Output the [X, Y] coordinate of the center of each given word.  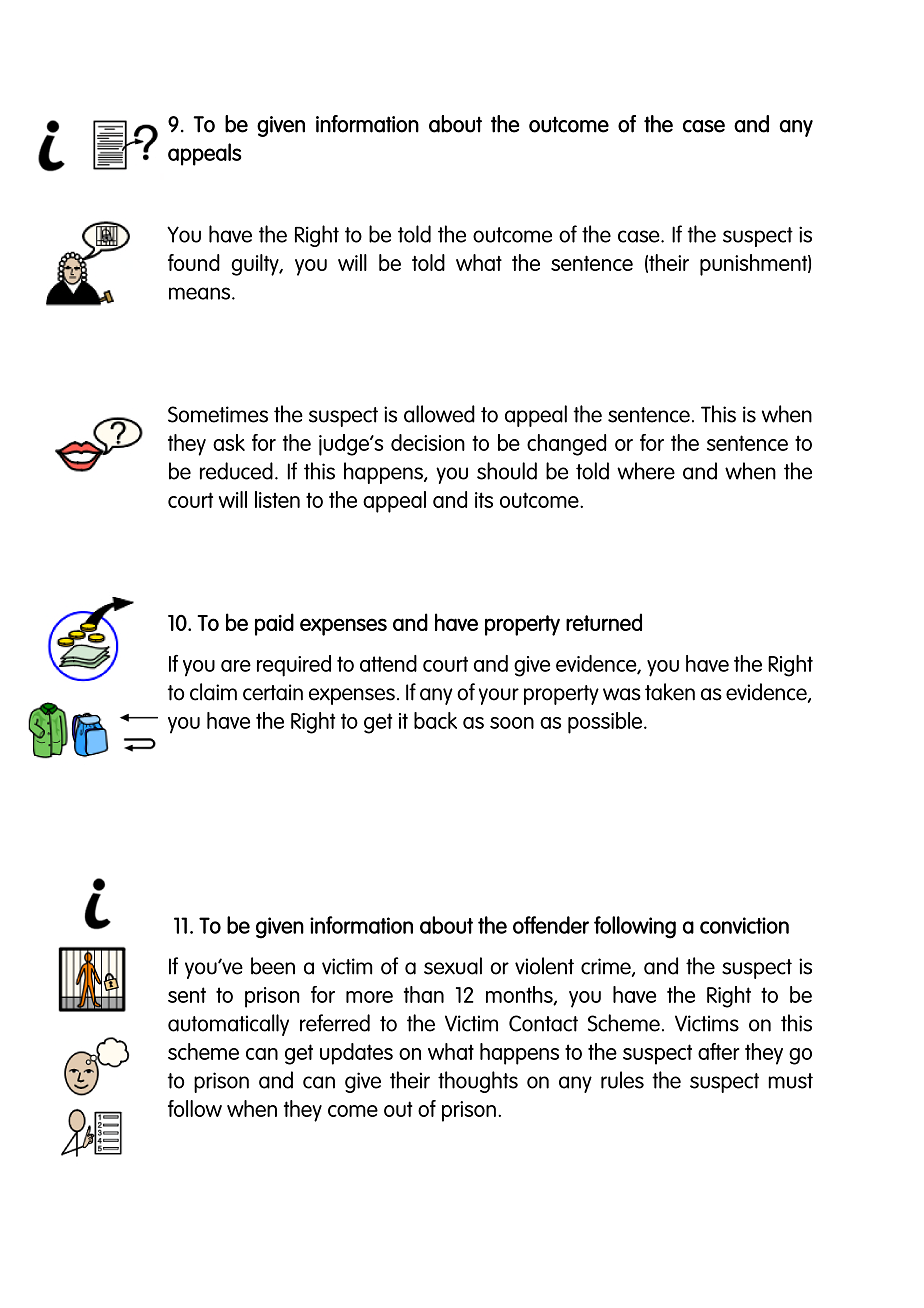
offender [551, 925]
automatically [228, 1025]
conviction [744, 925]
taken [670, 692]
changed [566, 445]
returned [604, 622]
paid [274, 624]
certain [273, 692]
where [646, 471]
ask [229, 442]
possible [605, 723]
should [507, 471]
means [201, 293]
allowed [439, 414]
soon [512, 723]
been [273, 966]
